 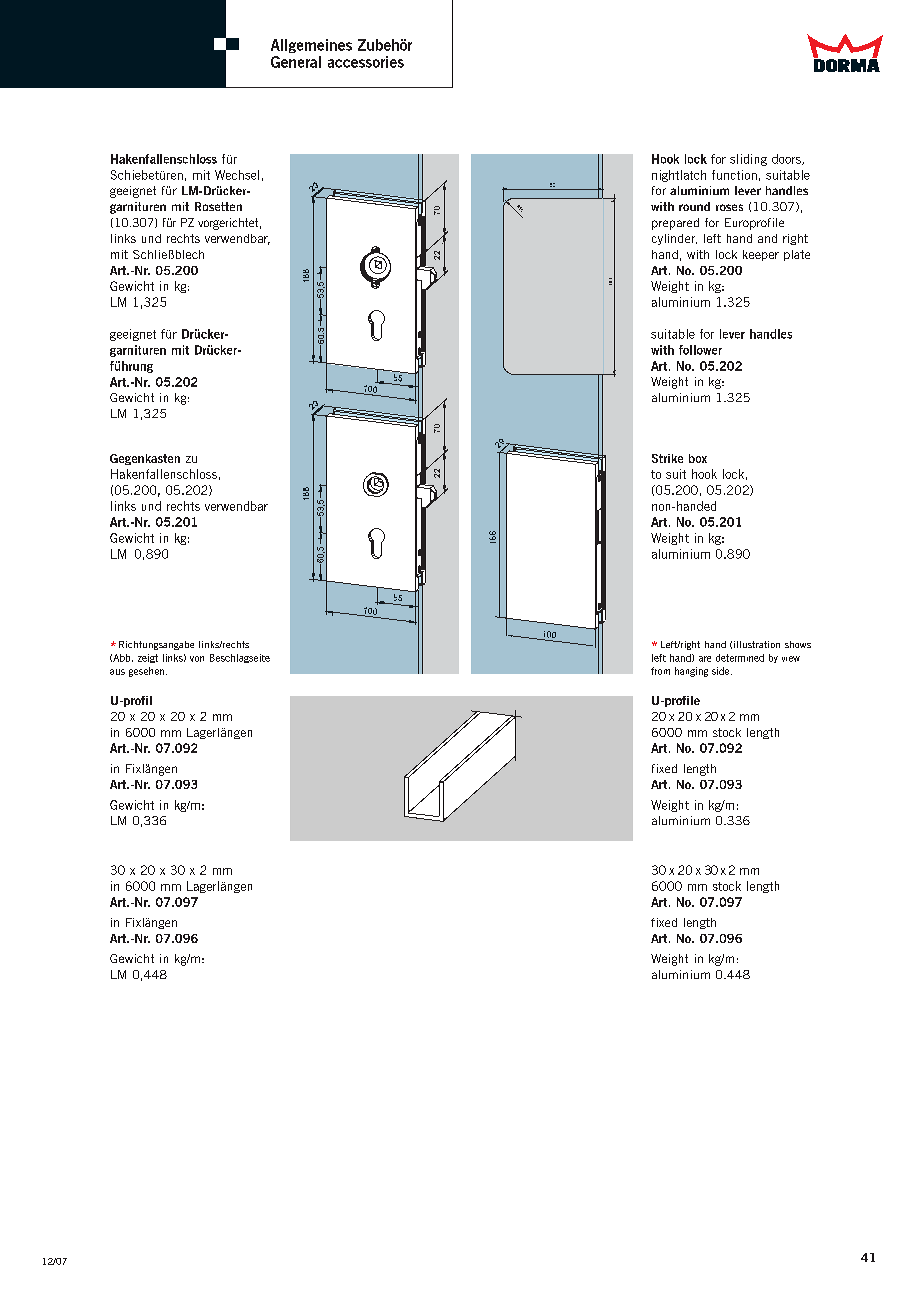 What do you see at coordinates (740, 658) in the screenshot?
I see `determined` at bounding box center [740, 658].
